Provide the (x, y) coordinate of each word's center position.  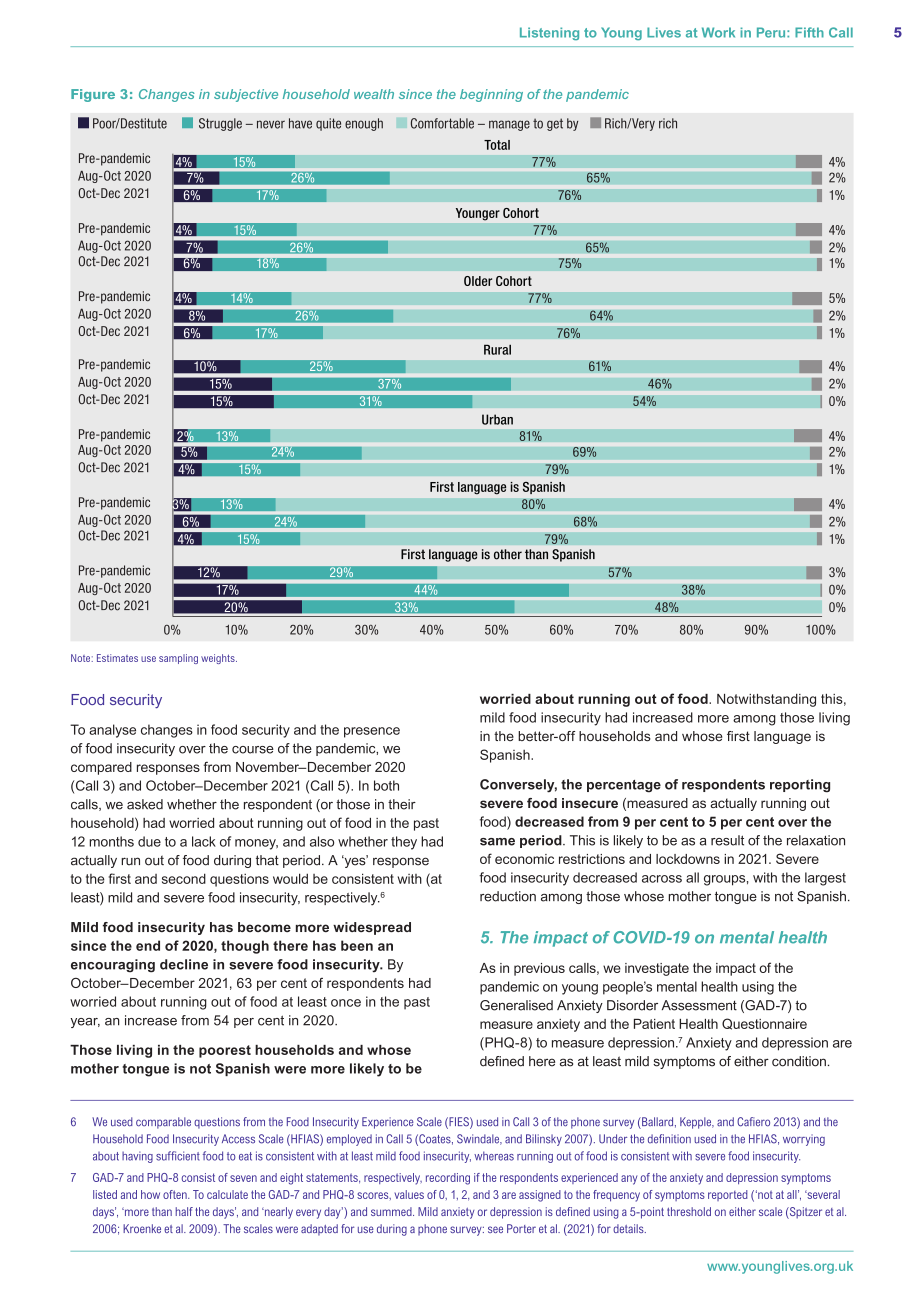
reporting (800, 786)
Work (718, 32)
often (176, 1194)
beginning (491, 95)
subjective (246, 95)
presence (372, 732)
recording (448, 1179)
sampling (178, 659)
